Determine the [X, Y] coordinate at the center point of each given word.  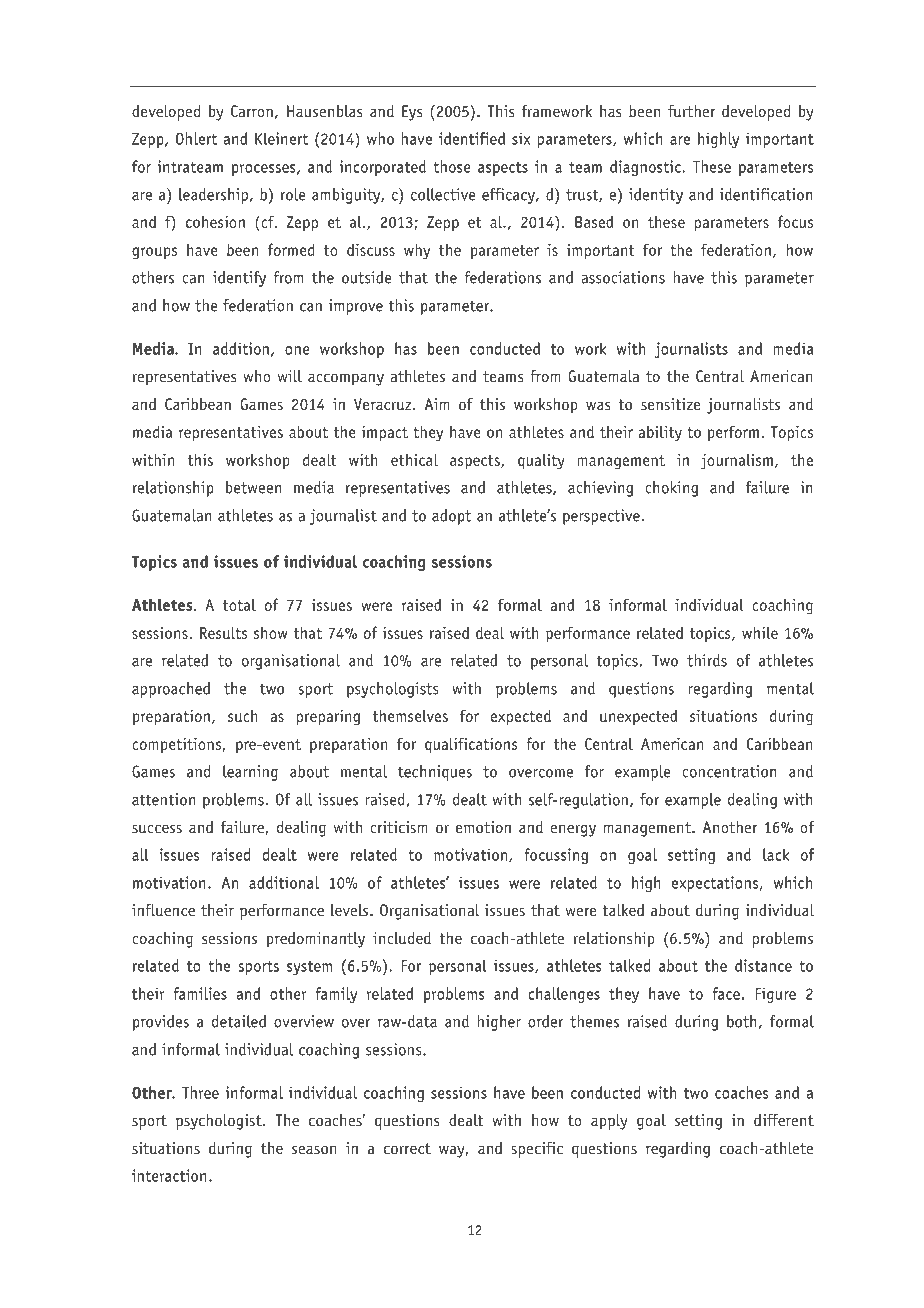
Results [223, 632]
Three [200, 1092]
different [784, 1120]
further [691, 111]
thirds [707, 660]
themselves [410, 715]
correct [407, 1148]
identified [472, 138]
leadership [213, 196]
